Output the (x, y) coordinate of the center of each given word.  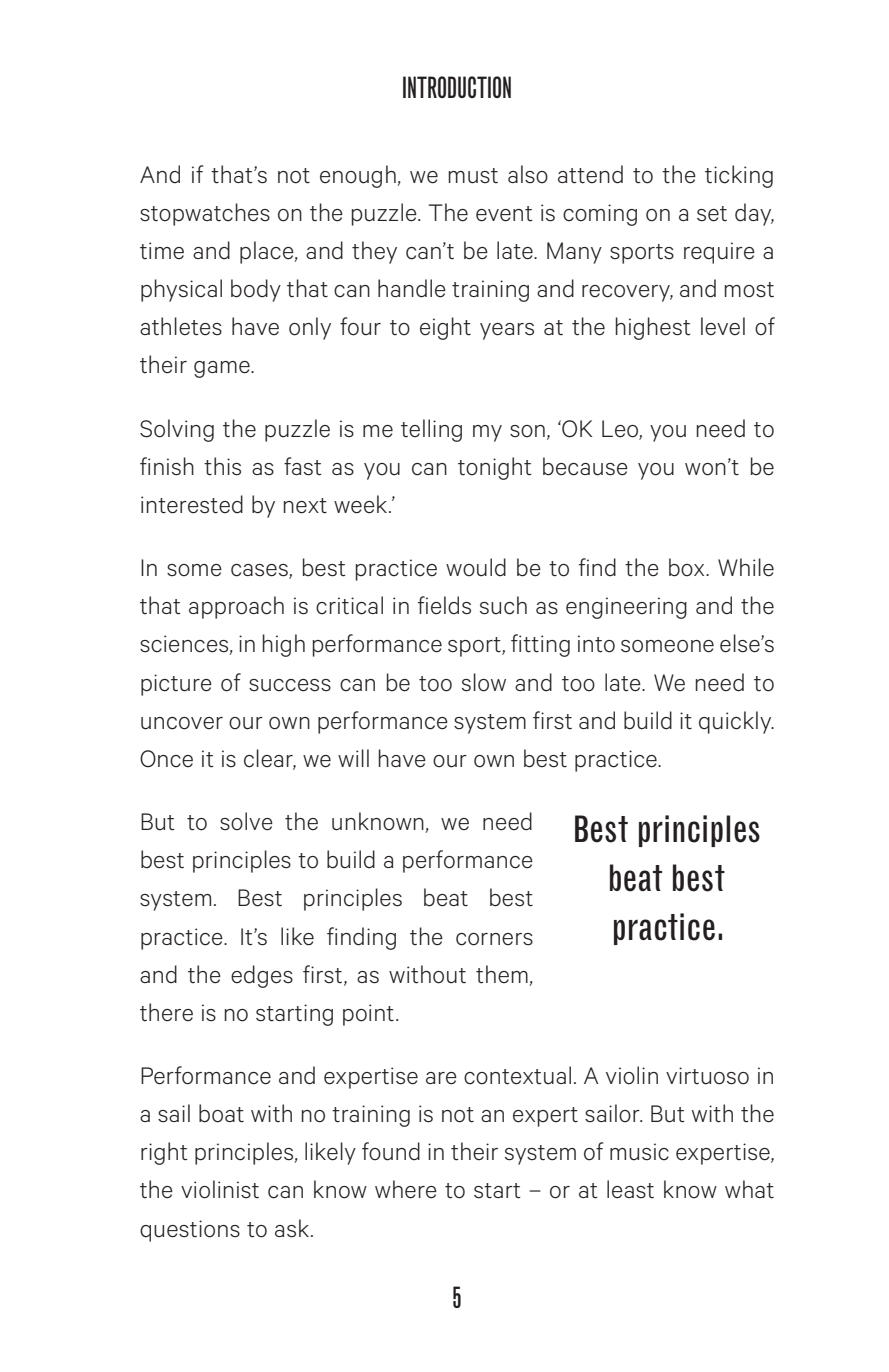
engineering (626, 608)
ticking (739, 176)
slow (484, 682)
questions (190, 1231)
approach (236, 607)
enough (359, 176)
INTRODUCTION (457, 87)
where (406, 1189)
